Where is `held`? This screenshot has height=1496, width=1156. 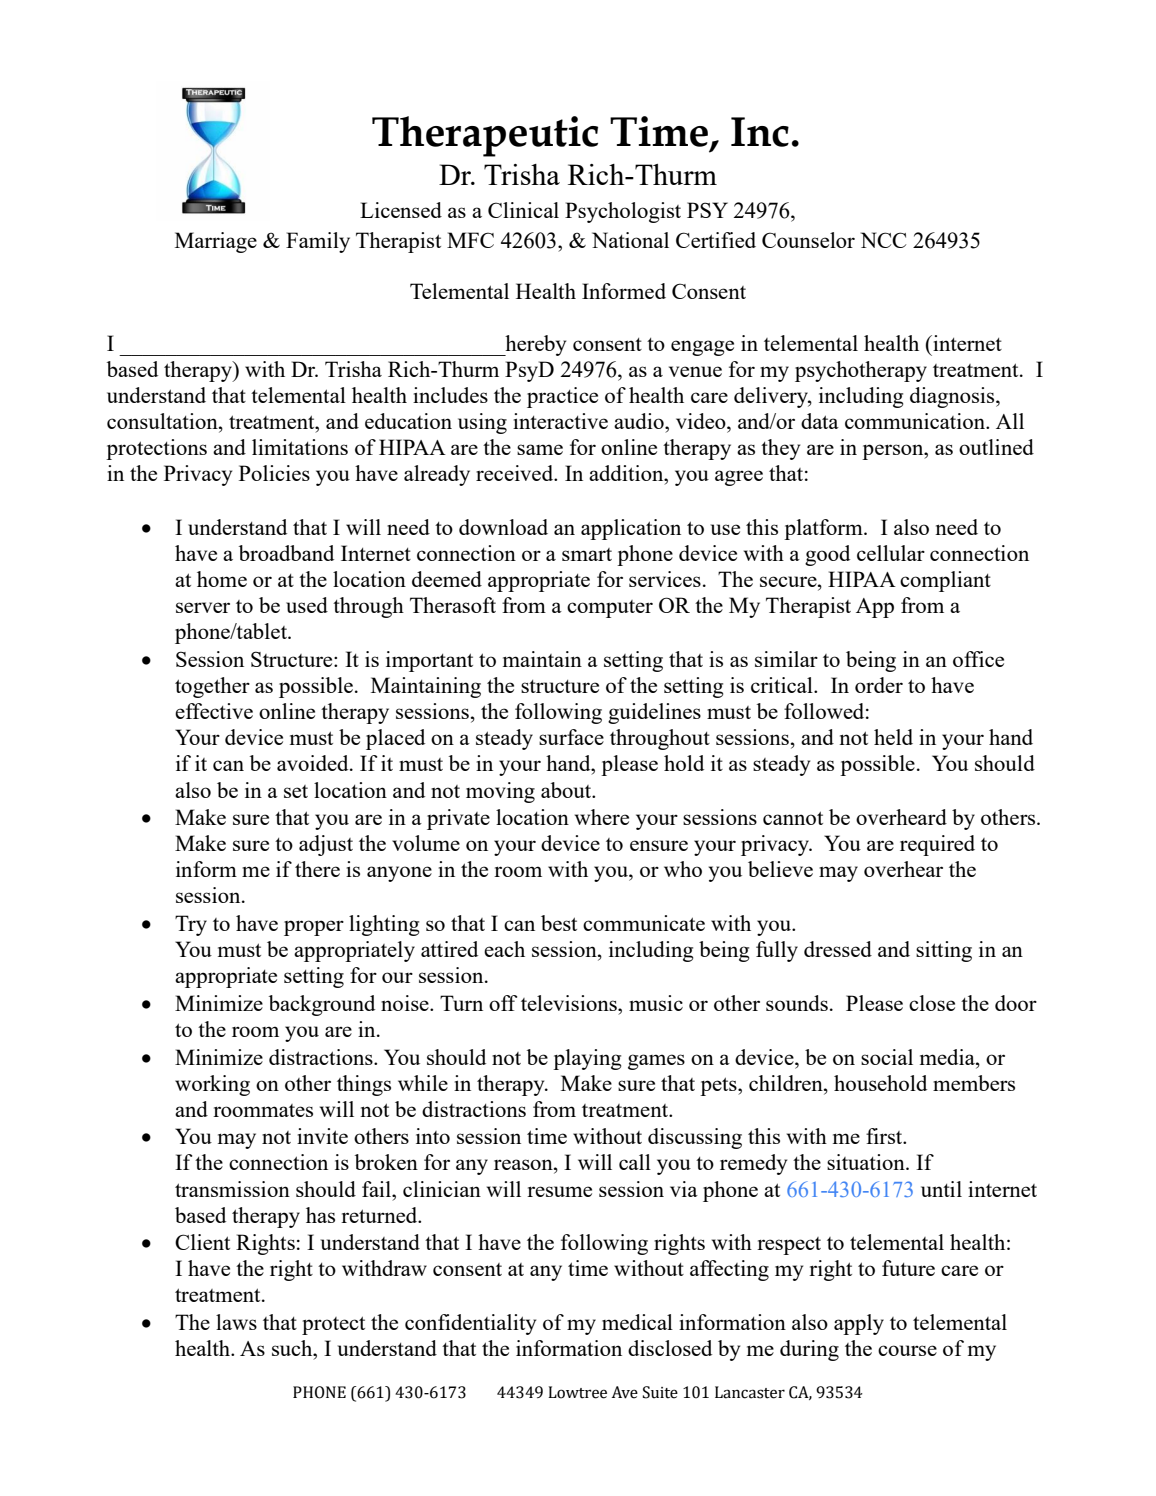
held is located at coordinates (893, 737).
